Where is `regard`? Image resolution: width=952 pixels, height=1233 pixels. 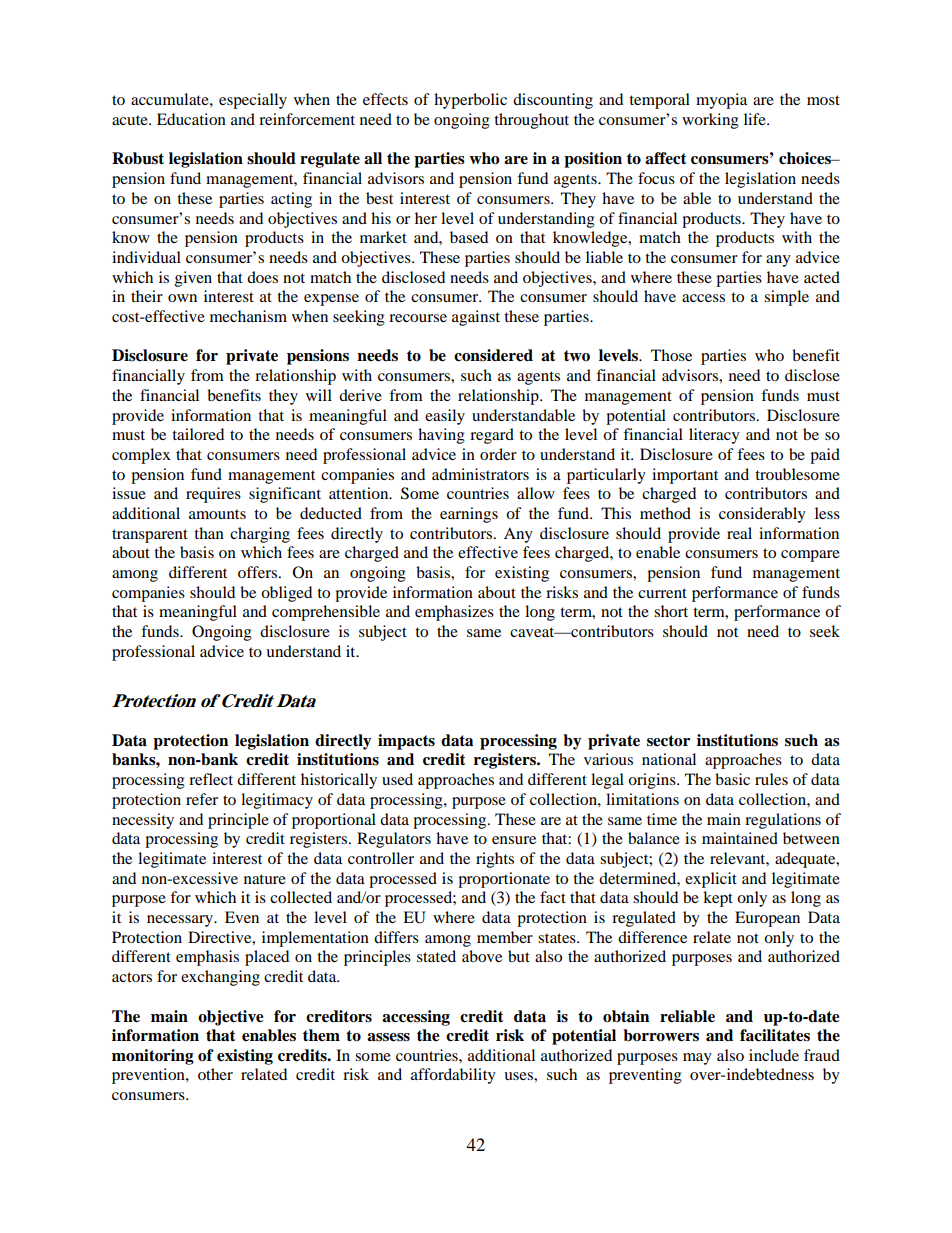
regard is located at coordinates (492, 436).
